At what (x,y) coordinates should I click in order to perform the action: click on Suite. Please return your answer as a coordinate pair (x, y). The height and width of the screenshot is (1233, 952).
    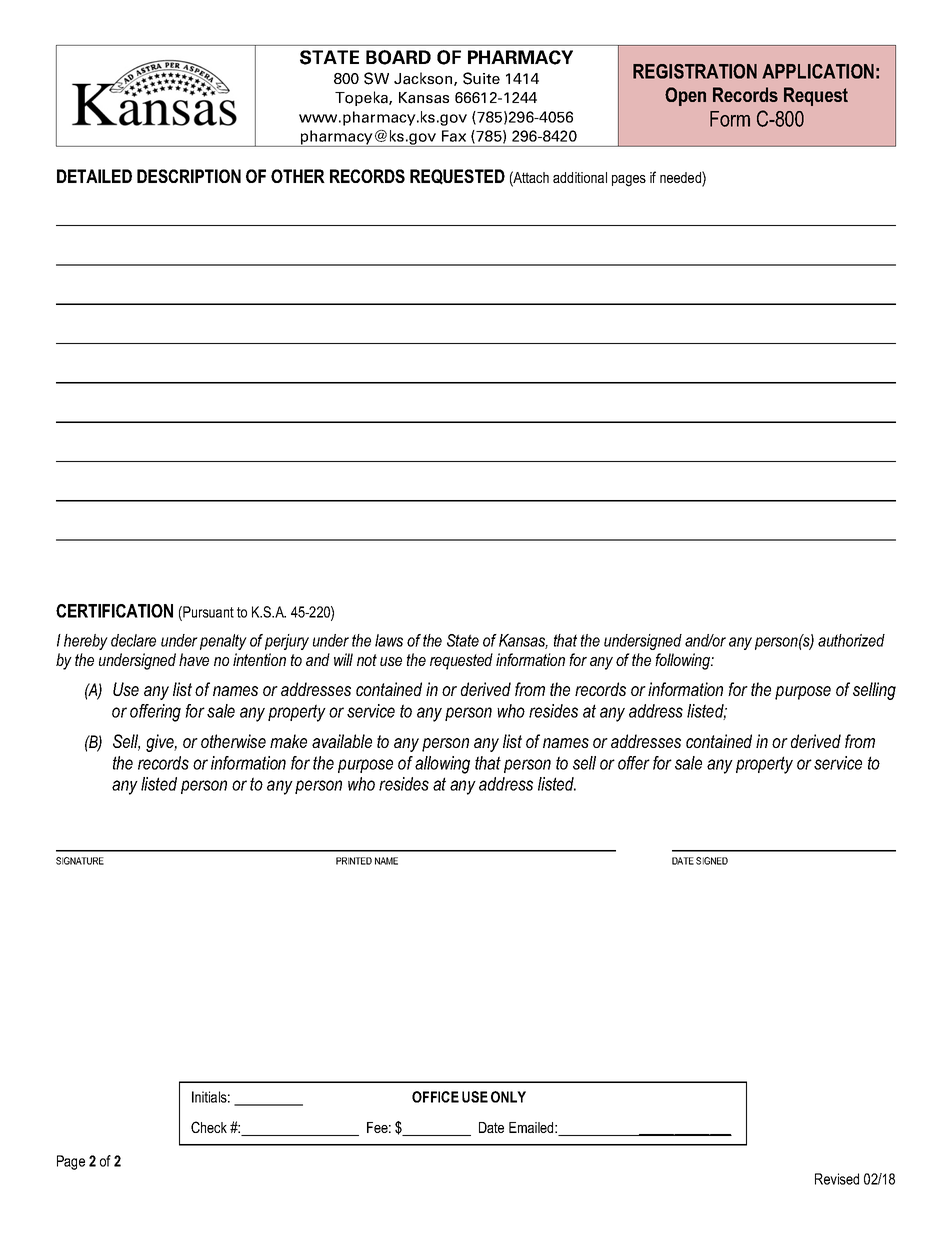
    Looking at the image, I should click on (481, 78).
